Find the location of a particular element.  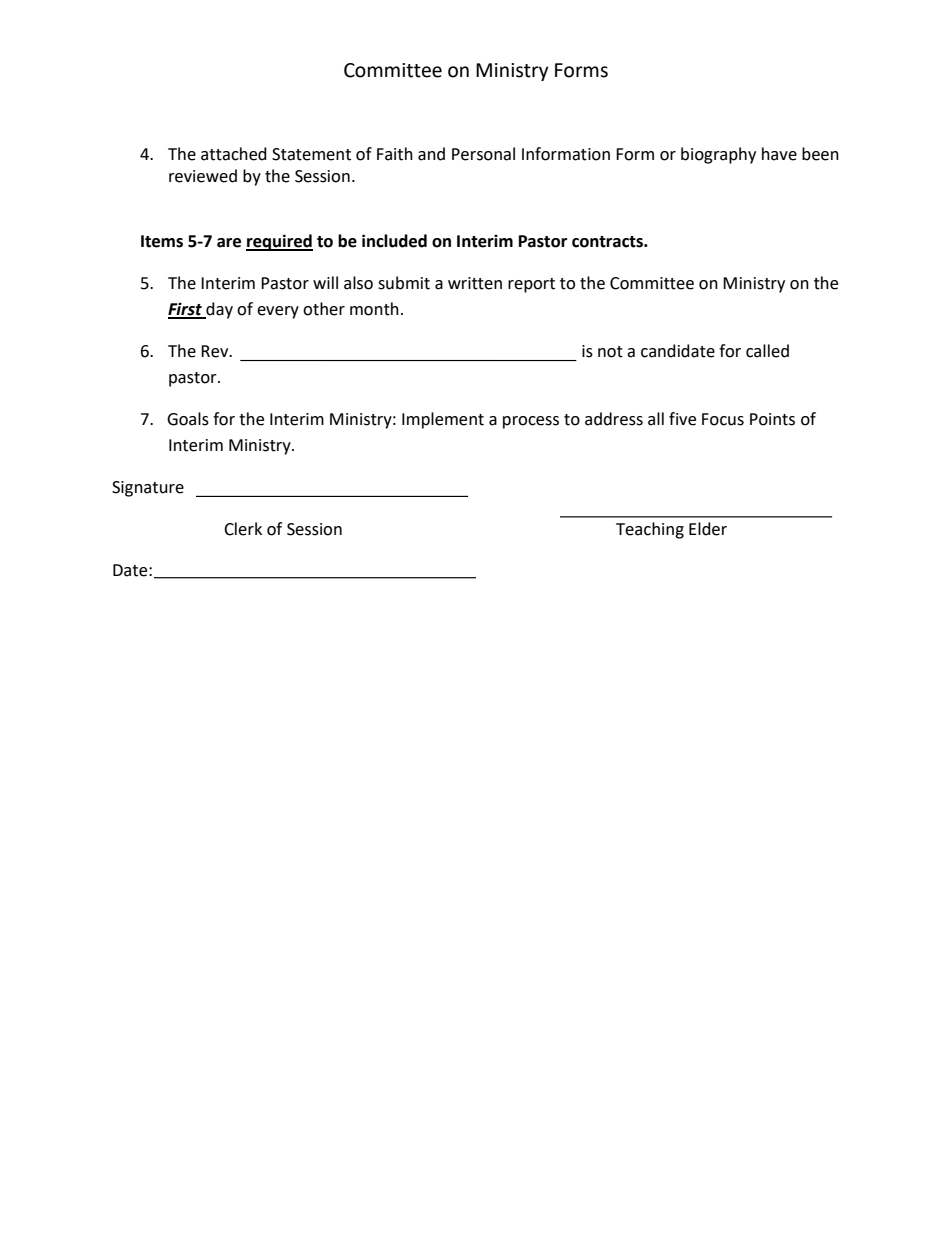

attached is located at coordinates (234, 154).
